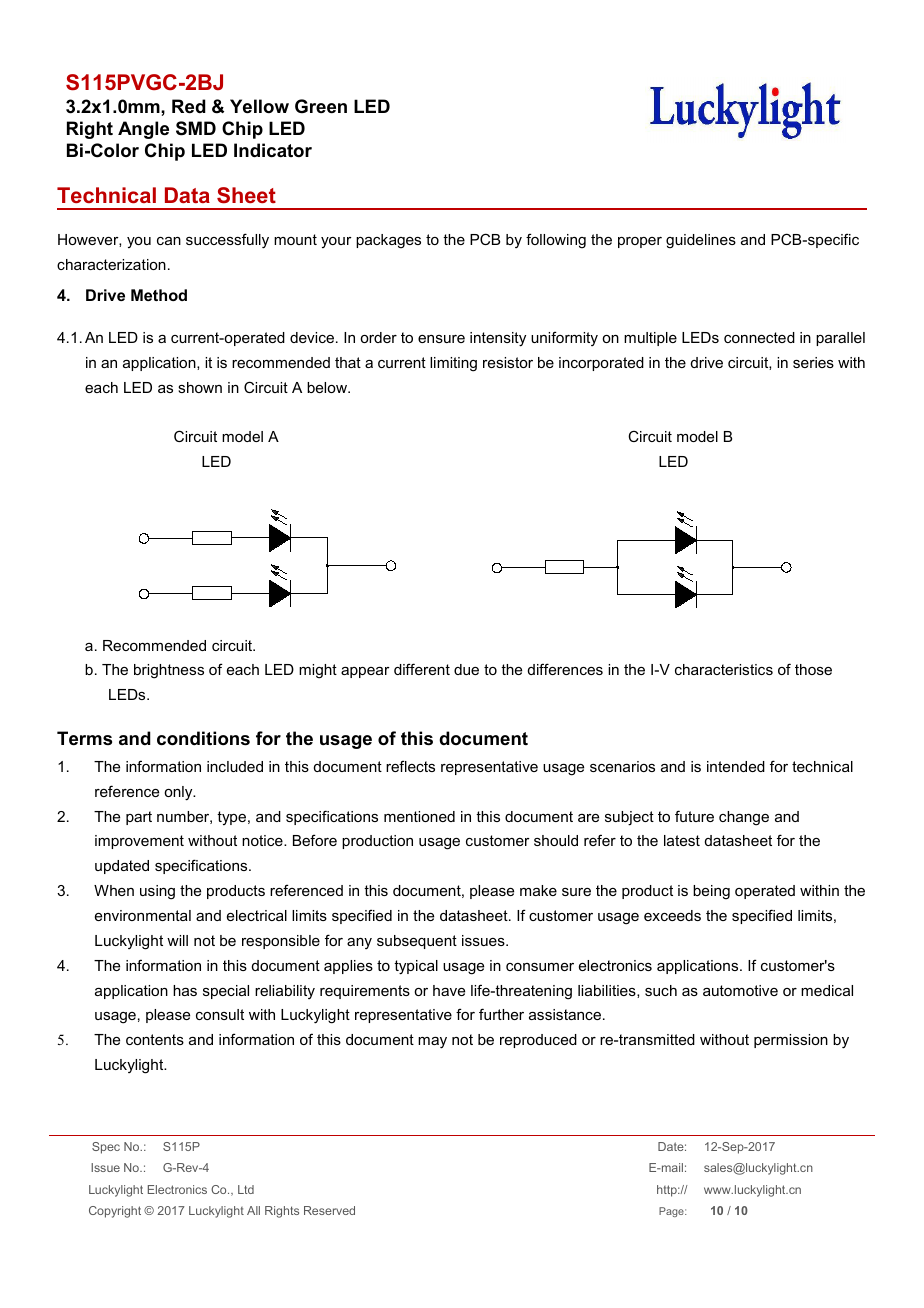  What do you see at coordinates (196, 128) in the document?
I see `SMD` at bounding box center [196, 128].
